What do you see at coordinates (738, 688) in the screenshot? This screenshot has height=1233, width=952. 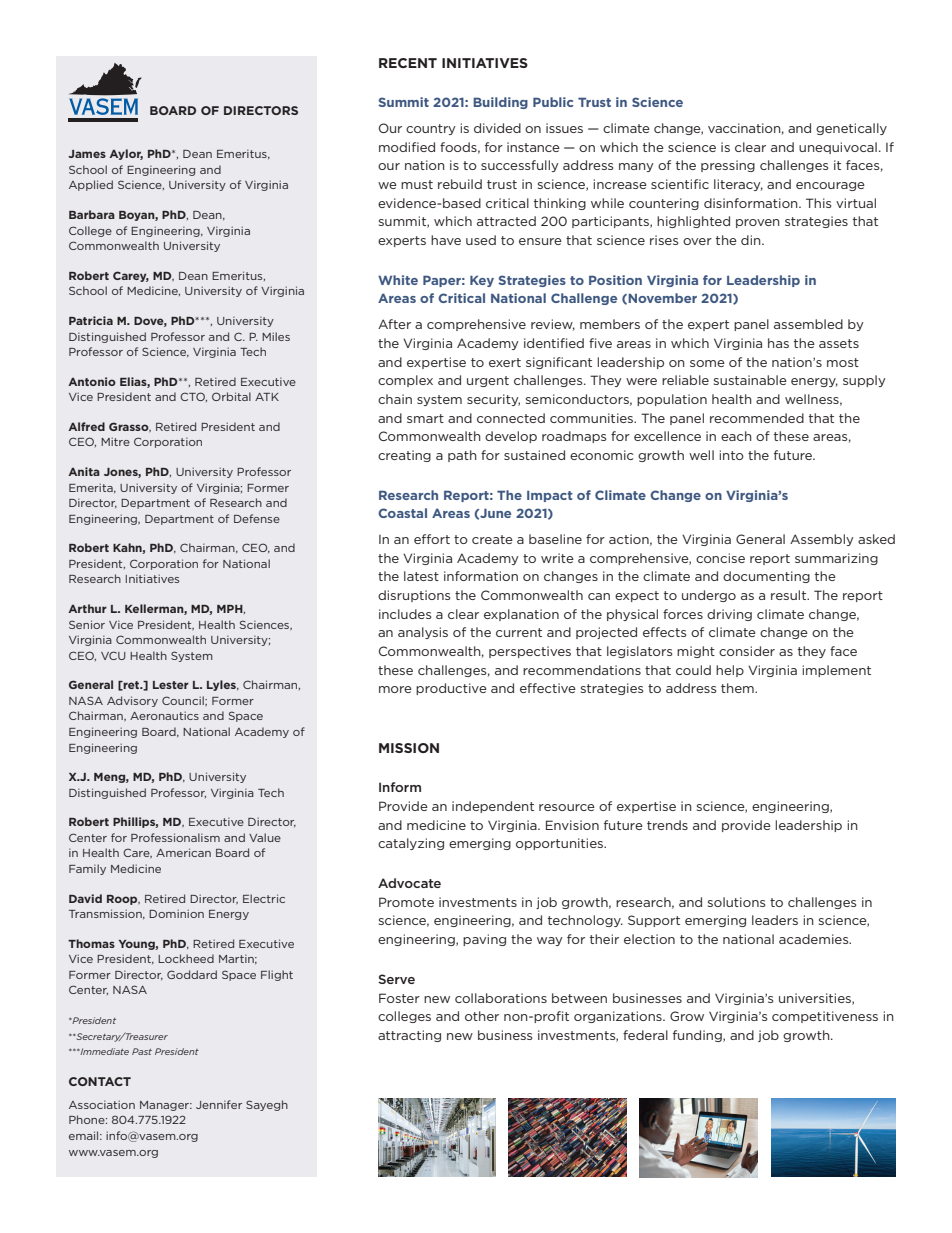 I see `them` at bounding box center [738, 688].
